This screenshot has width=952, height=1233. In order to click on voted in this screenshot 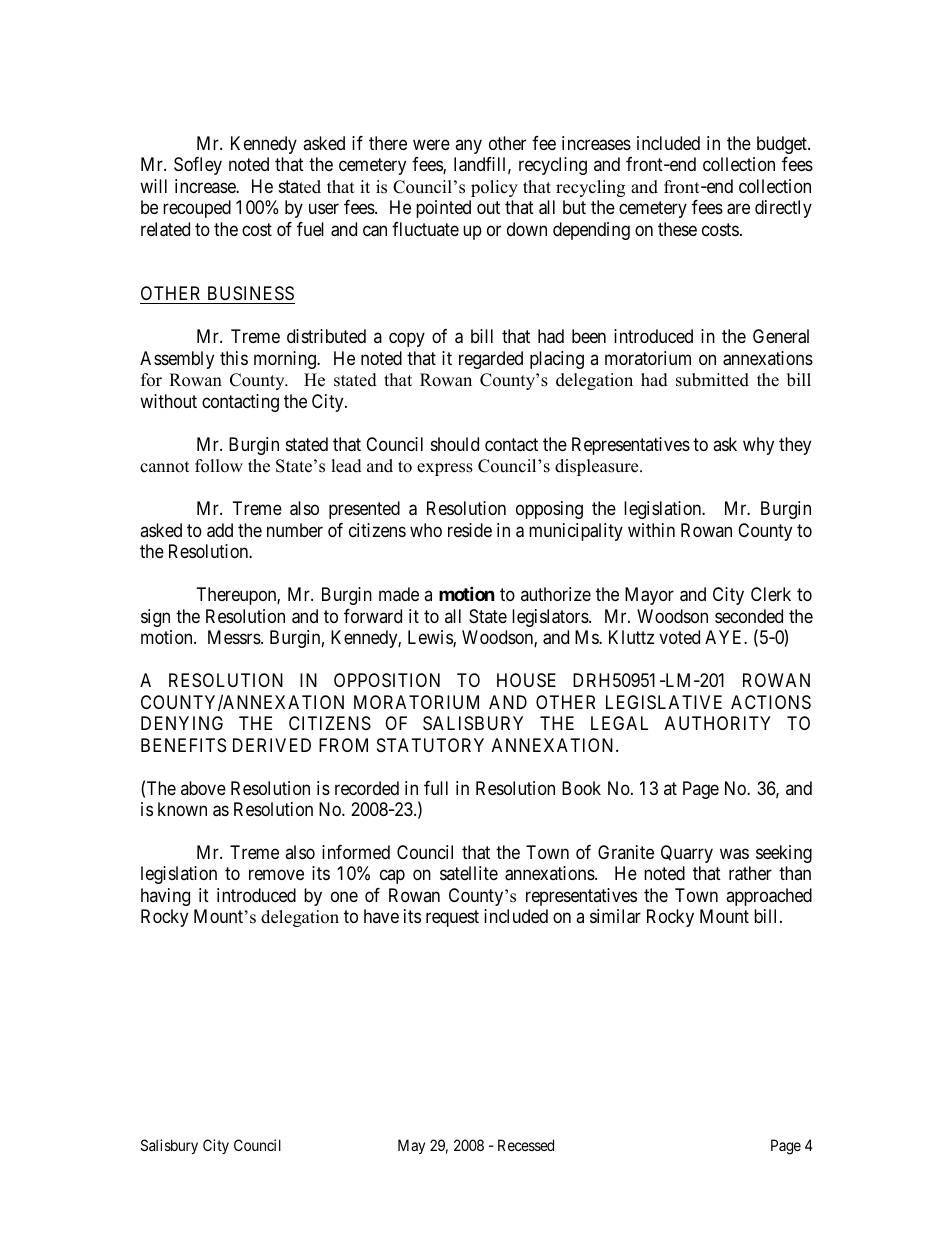, I will do `click(679, 637)`.
